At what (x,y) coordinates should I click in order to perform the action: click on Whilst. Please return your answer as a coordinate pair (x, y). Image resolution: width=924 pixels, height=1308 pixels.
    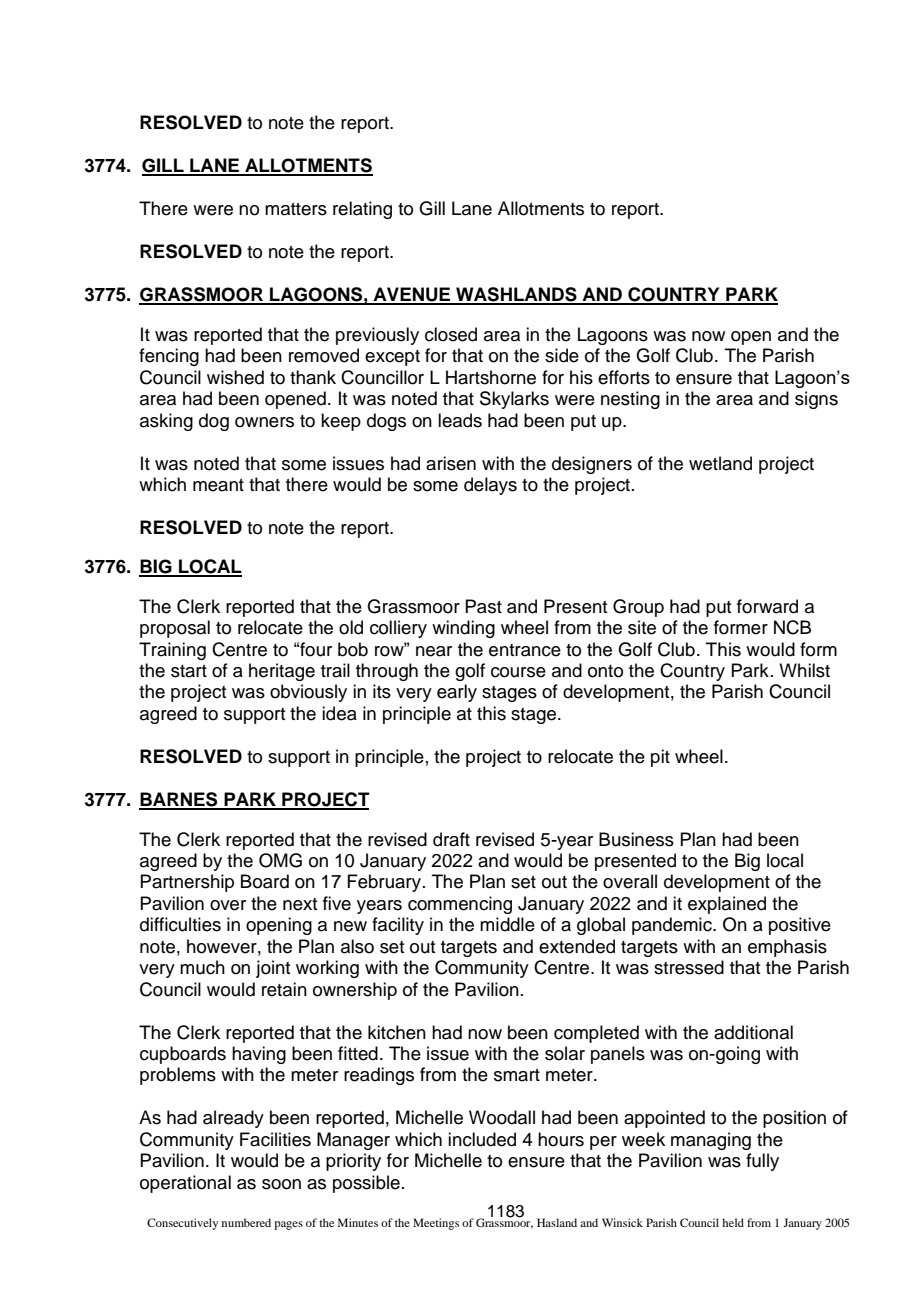
    Looking at the image, I should click on (804, 670).
